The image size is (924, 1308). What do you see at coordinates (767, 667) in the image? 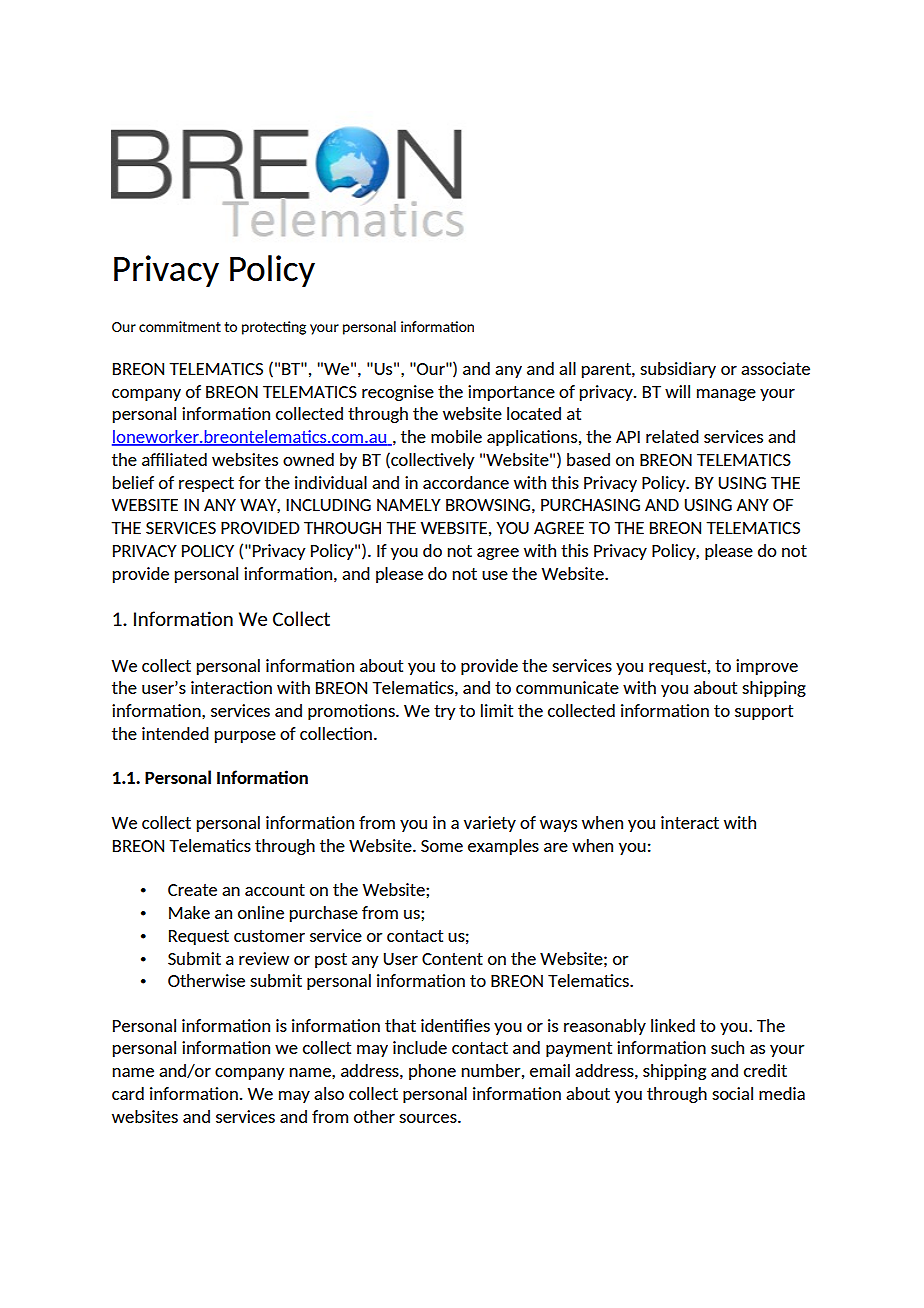
I see `improve` at bounding box center [767, 667].
